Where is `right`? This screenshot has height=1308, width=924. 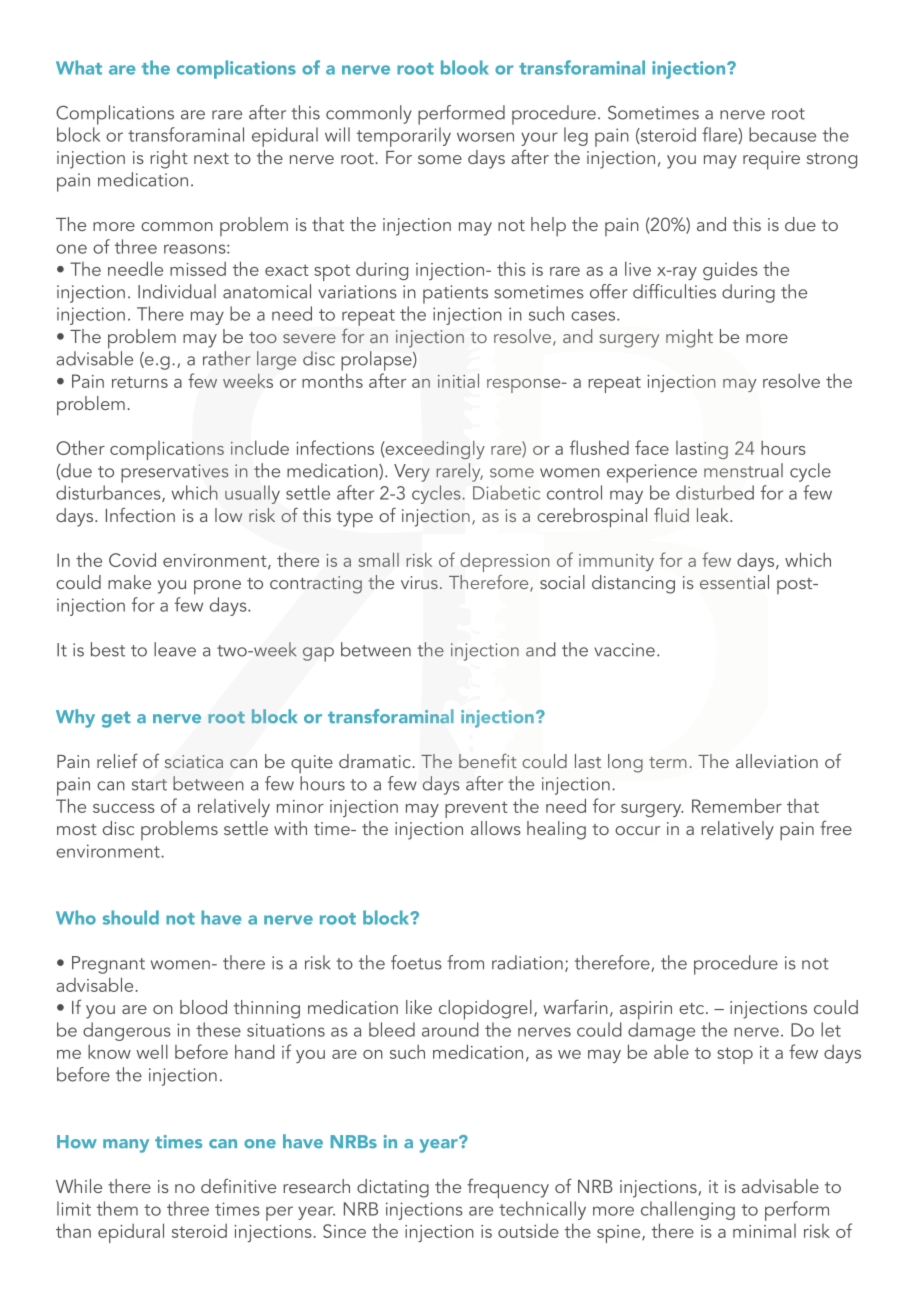
right is located at coordinates (169, 159).
